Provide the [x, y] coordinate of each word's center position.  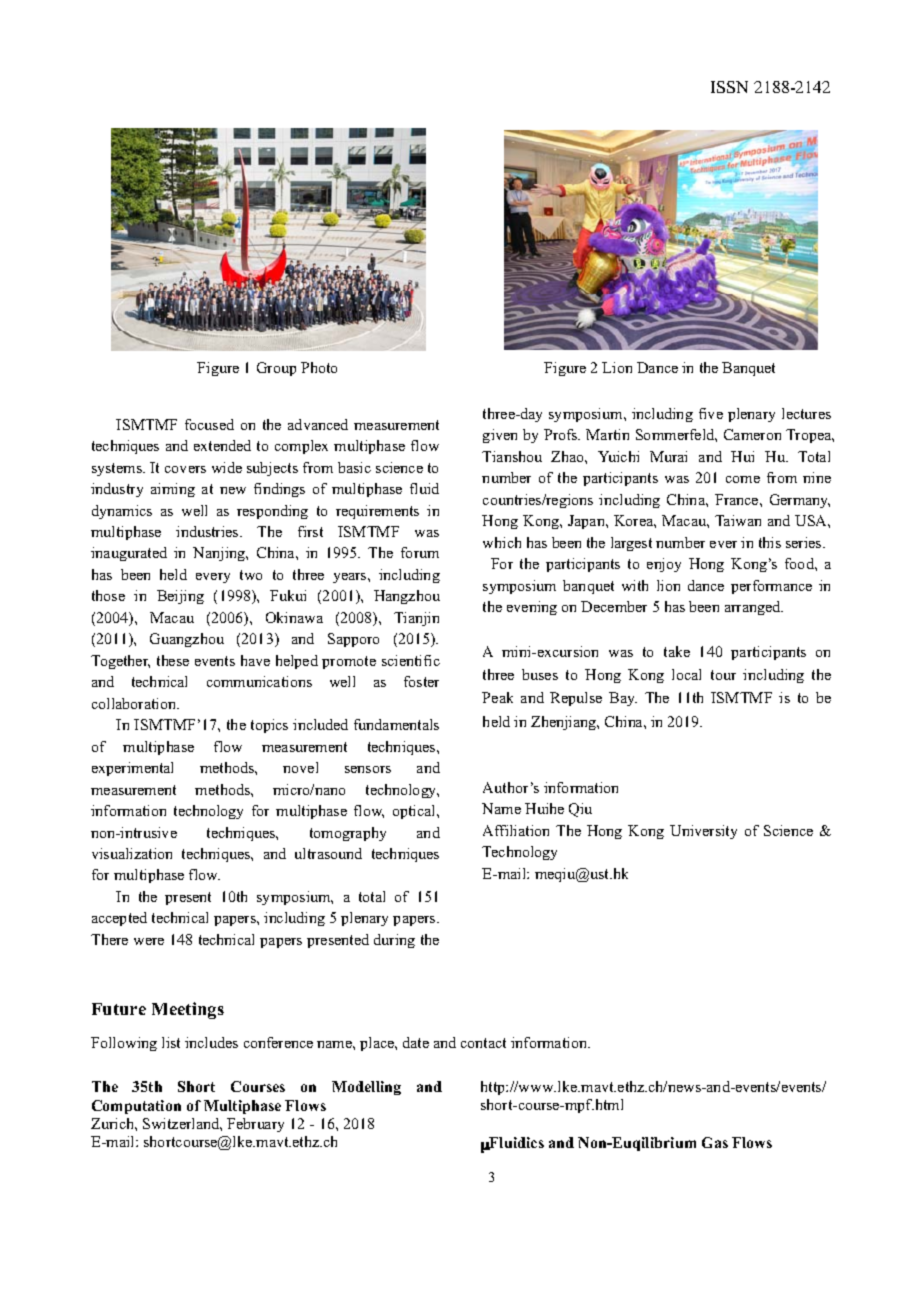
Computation [136, 1107]
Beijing [180, 597]
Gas [715, 1142]
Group [276, 369]
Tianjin [416, 619]
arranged [754, 608]
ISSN [729, 87]
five [711, 413]
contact [483, 1043]
